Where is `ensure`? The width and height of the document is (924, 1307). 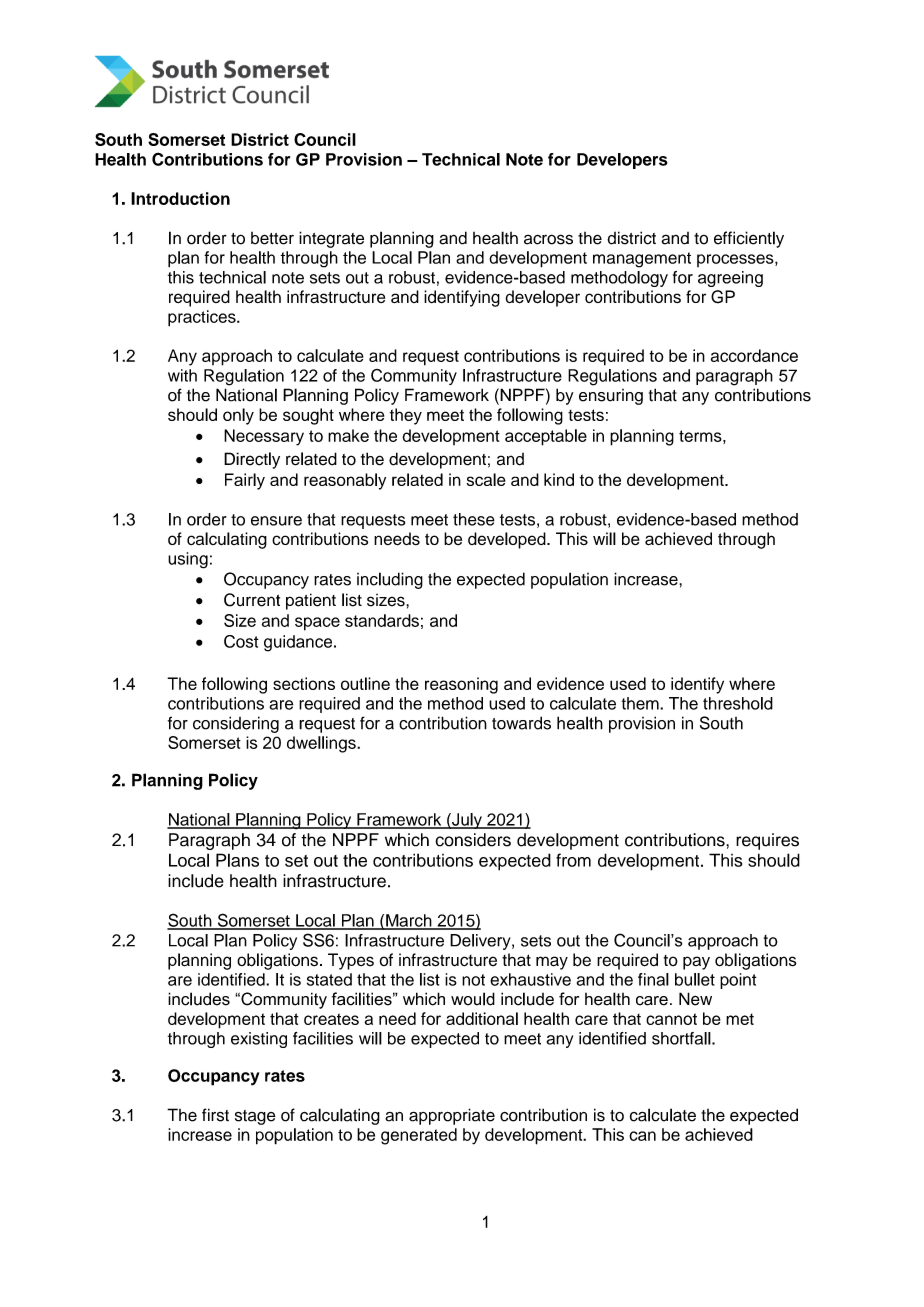
ensure is located at coordinates (276, 521).
